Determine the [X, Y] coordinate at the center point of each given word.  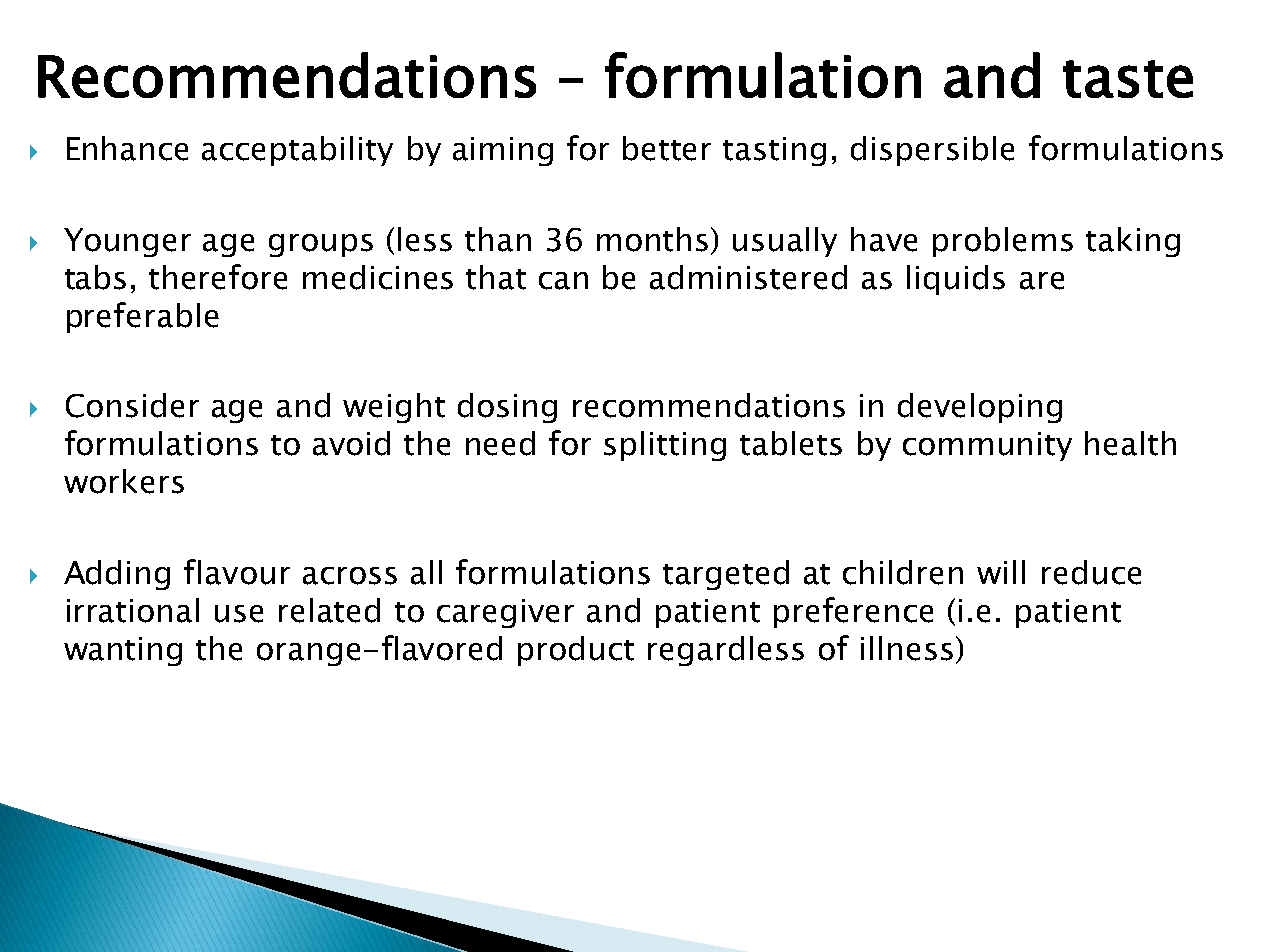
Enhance [127, 148]
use [239, 614]
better [667, 148]
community [987, 446]
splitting [665, 446]
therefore [218, 277]
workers [124, 481]
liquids [956, 280]
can [563, 281]
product [576, 651]
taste [1128, 79]
